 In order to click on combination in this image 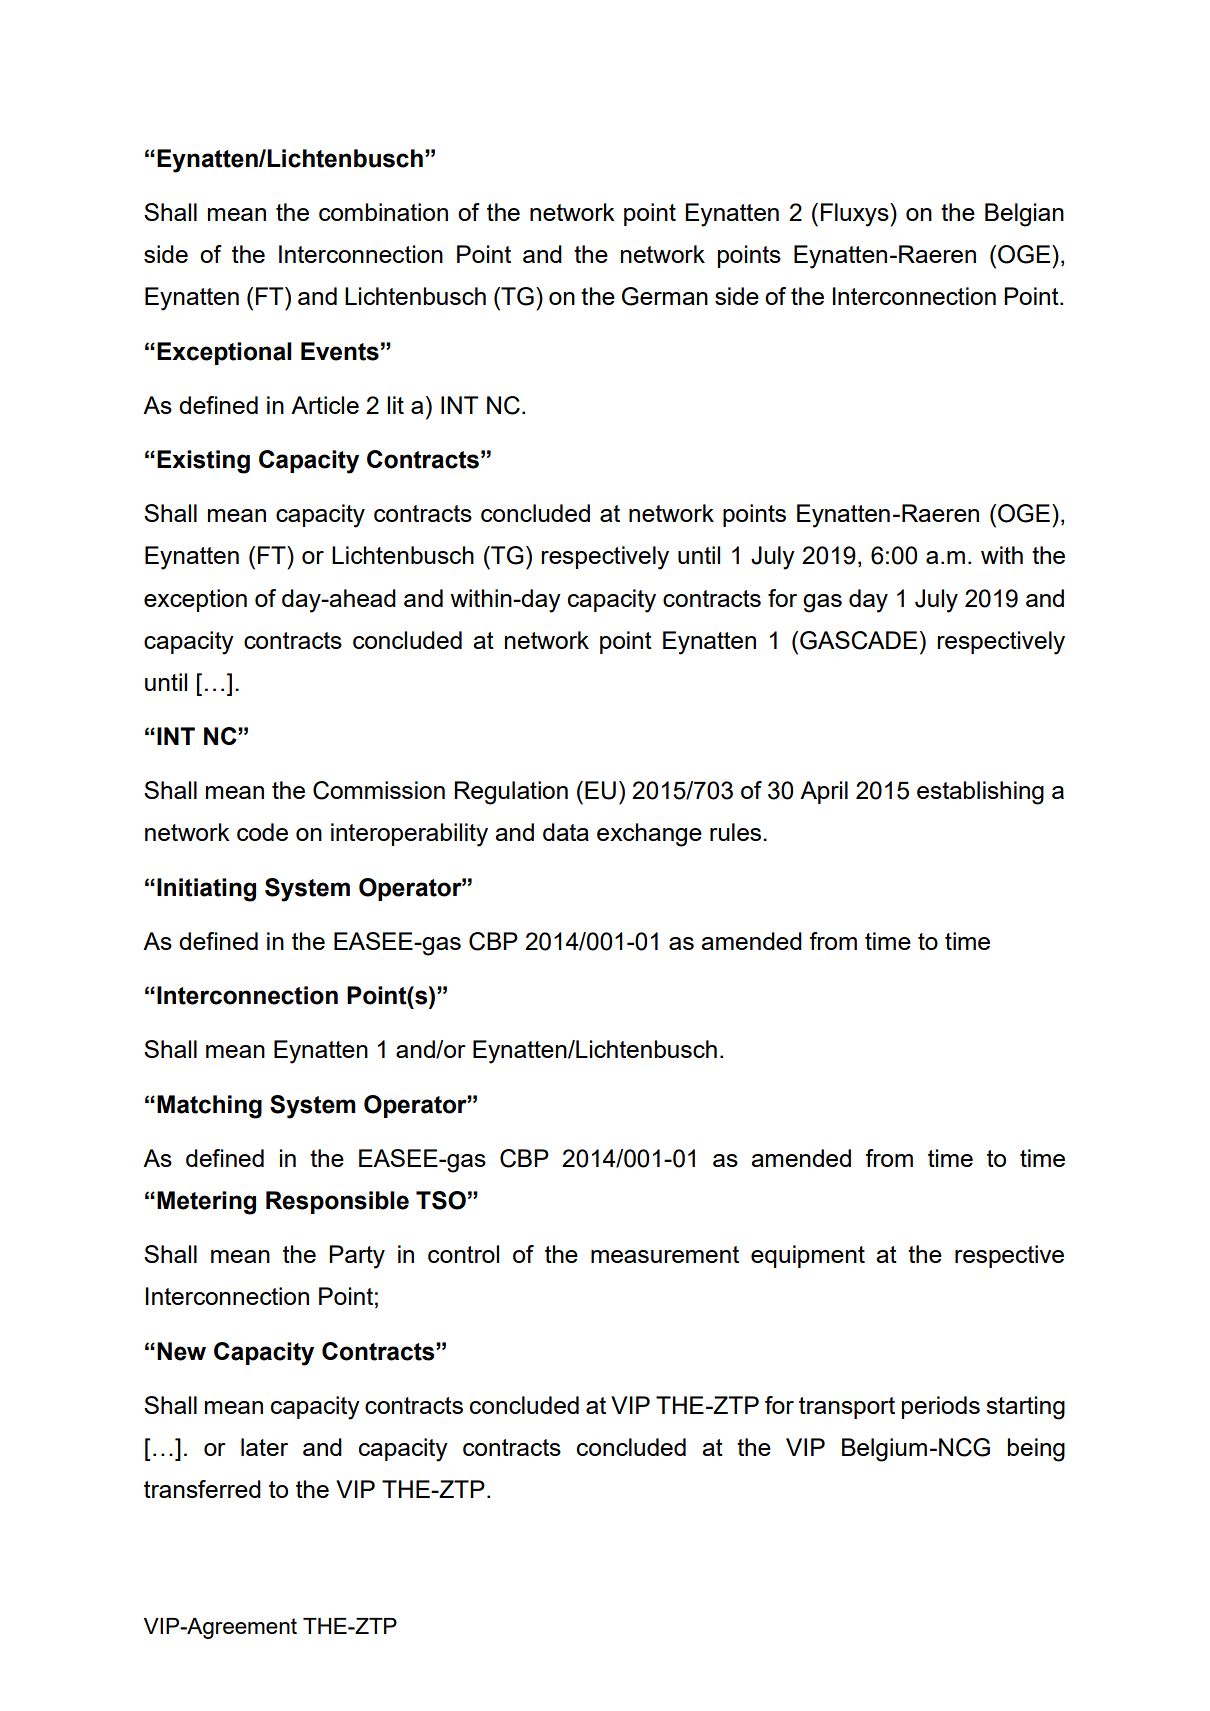, I will do `click(383, 212)`.
